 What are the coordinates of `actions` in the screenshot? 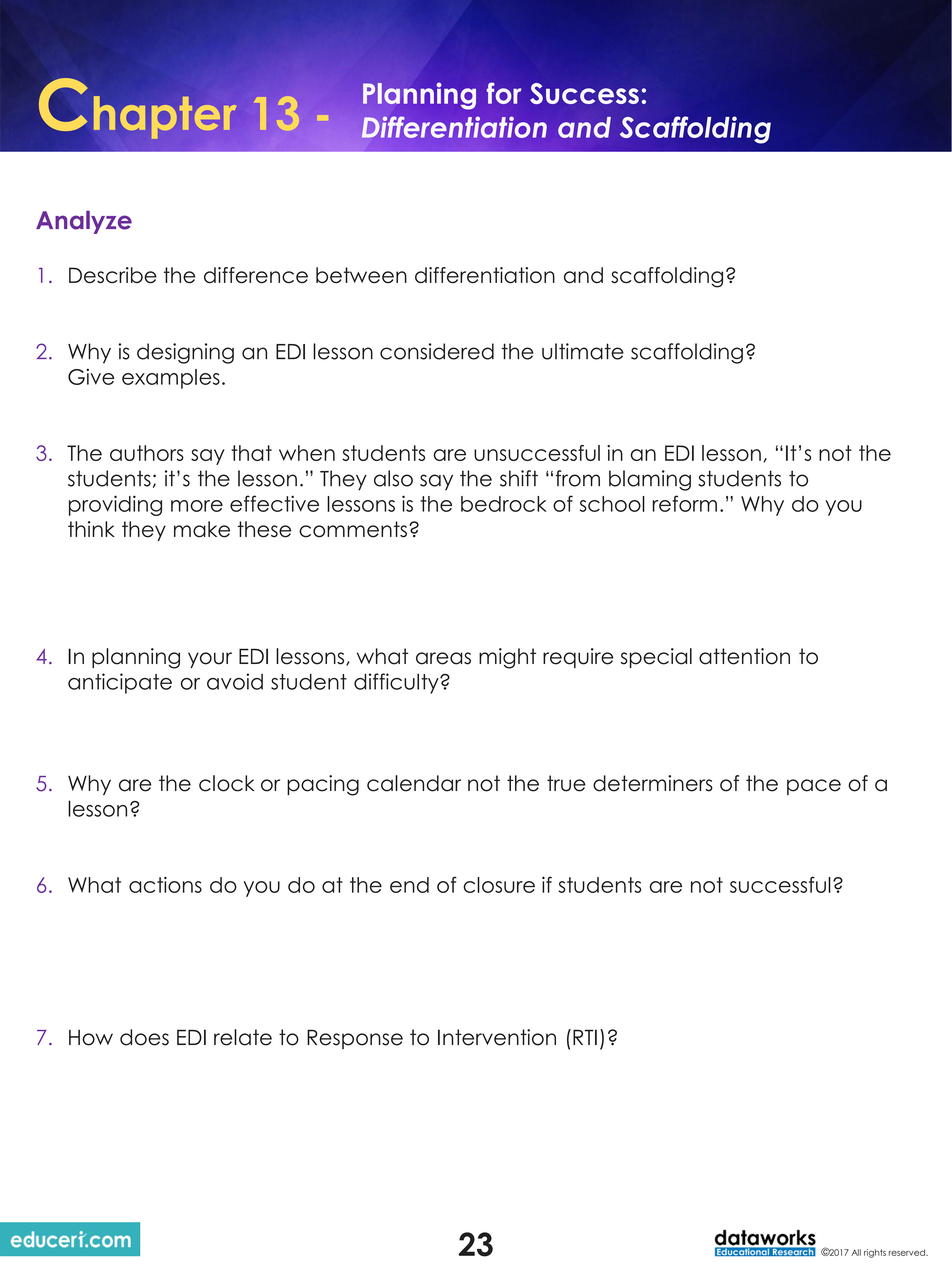 It's located at (165, 885).
